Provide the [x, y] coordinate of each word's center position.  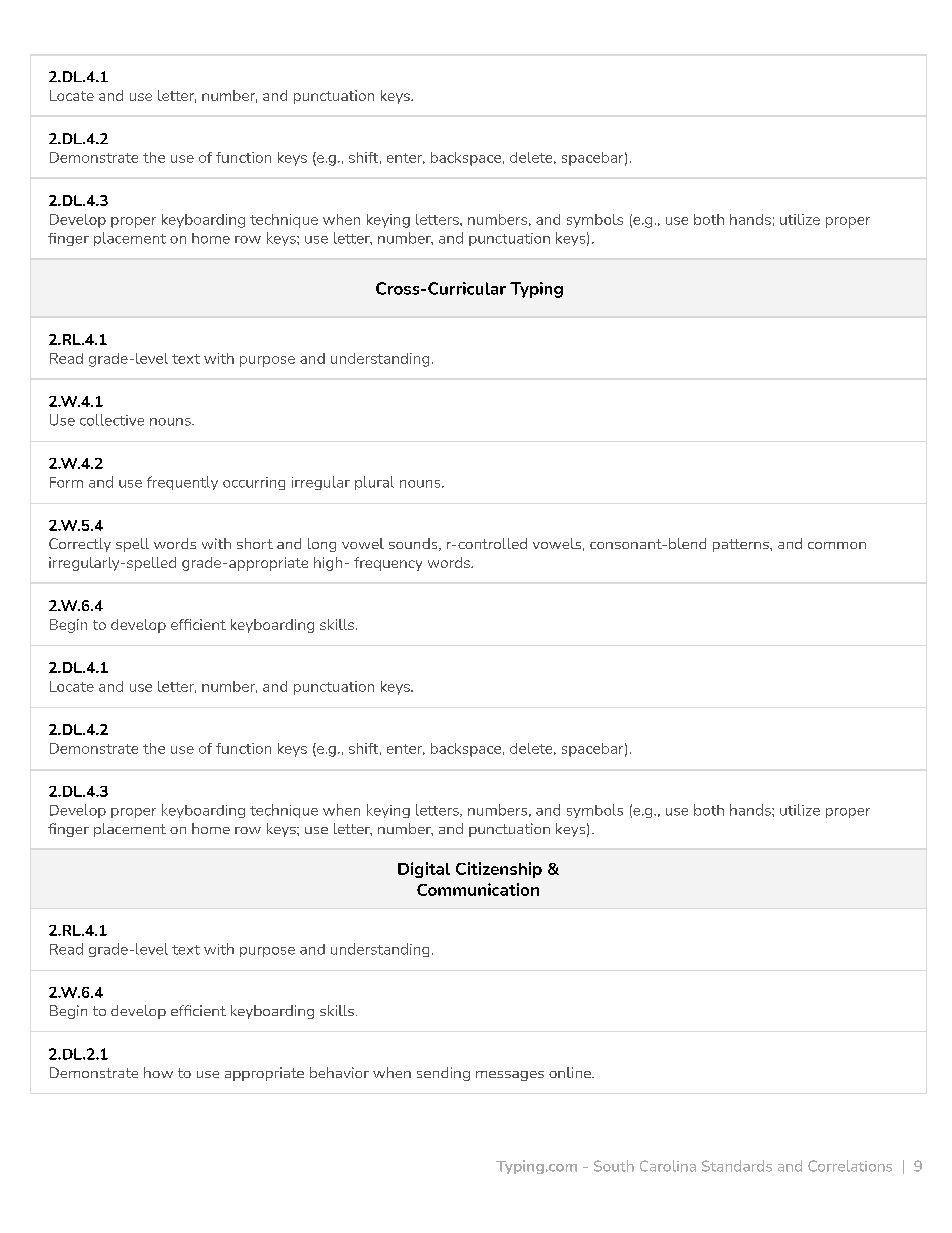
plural [374, 483]
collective [112, 420]
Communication [478, 889]
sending [443, 1074]
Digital [424, 870]
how [158, 1072]
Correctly [80, 545]
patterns [742, 545]
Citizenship [499, 870]
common [837, 545]
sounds [414, 544]
